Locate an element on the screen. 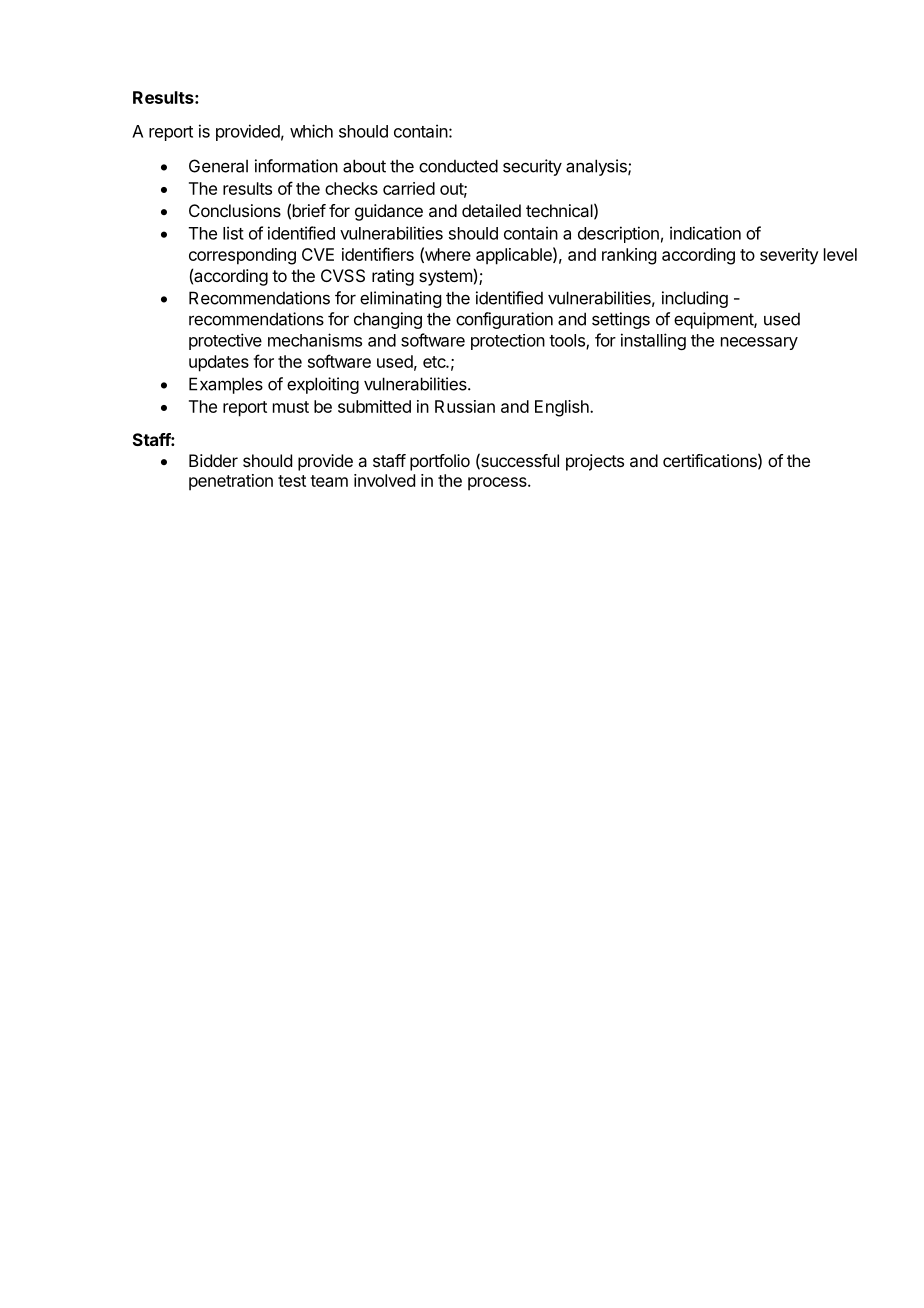 The height and width of the screenshot is (1308, 924). analysis is located at coordinates (597, 167).
